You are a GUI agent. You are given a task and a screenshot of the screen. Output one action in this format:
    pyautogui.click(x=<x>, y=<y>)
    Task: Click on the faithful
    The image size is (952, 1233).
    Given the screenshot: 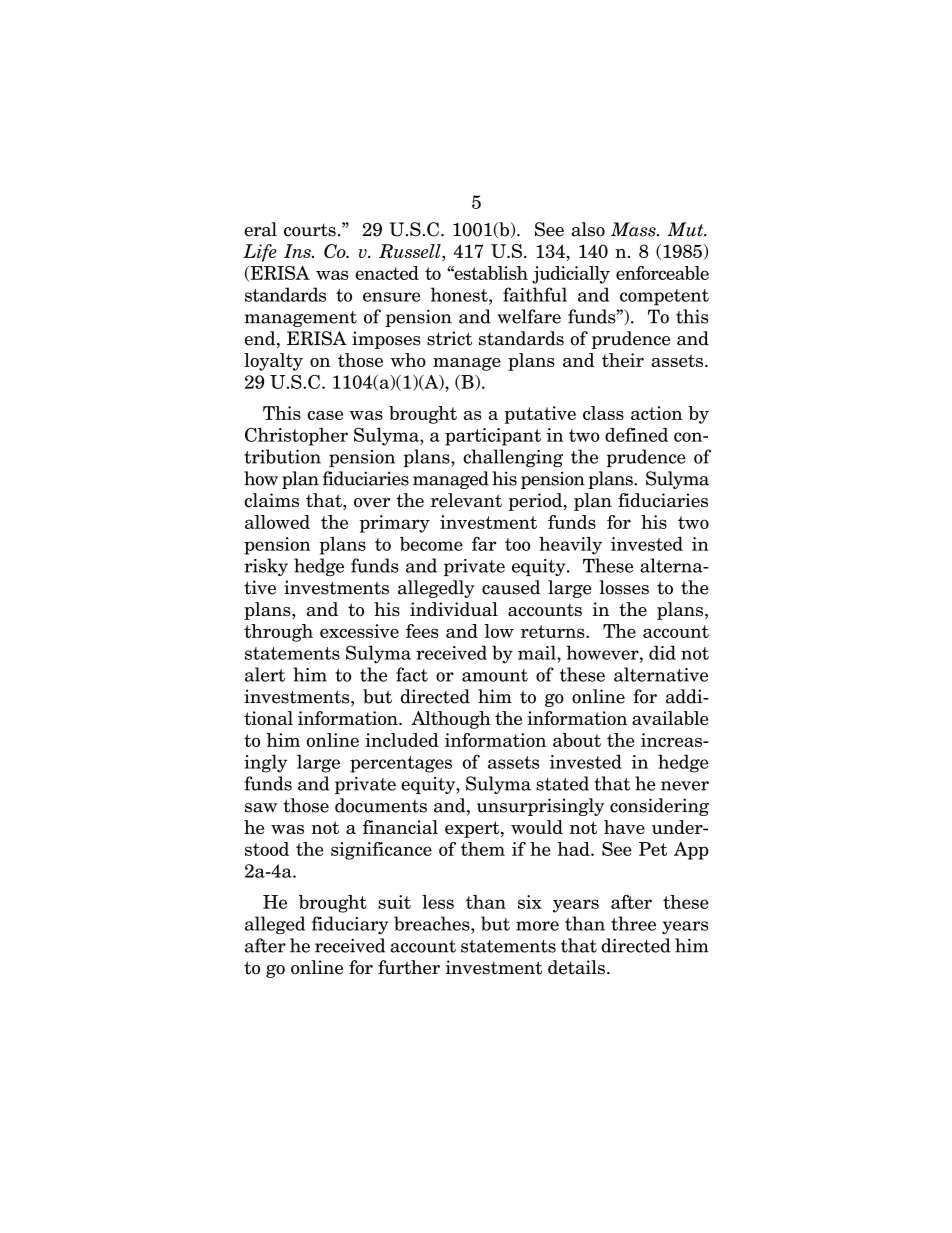 What is the action you would take?
    pyautogui.click(x=535, y=294)
